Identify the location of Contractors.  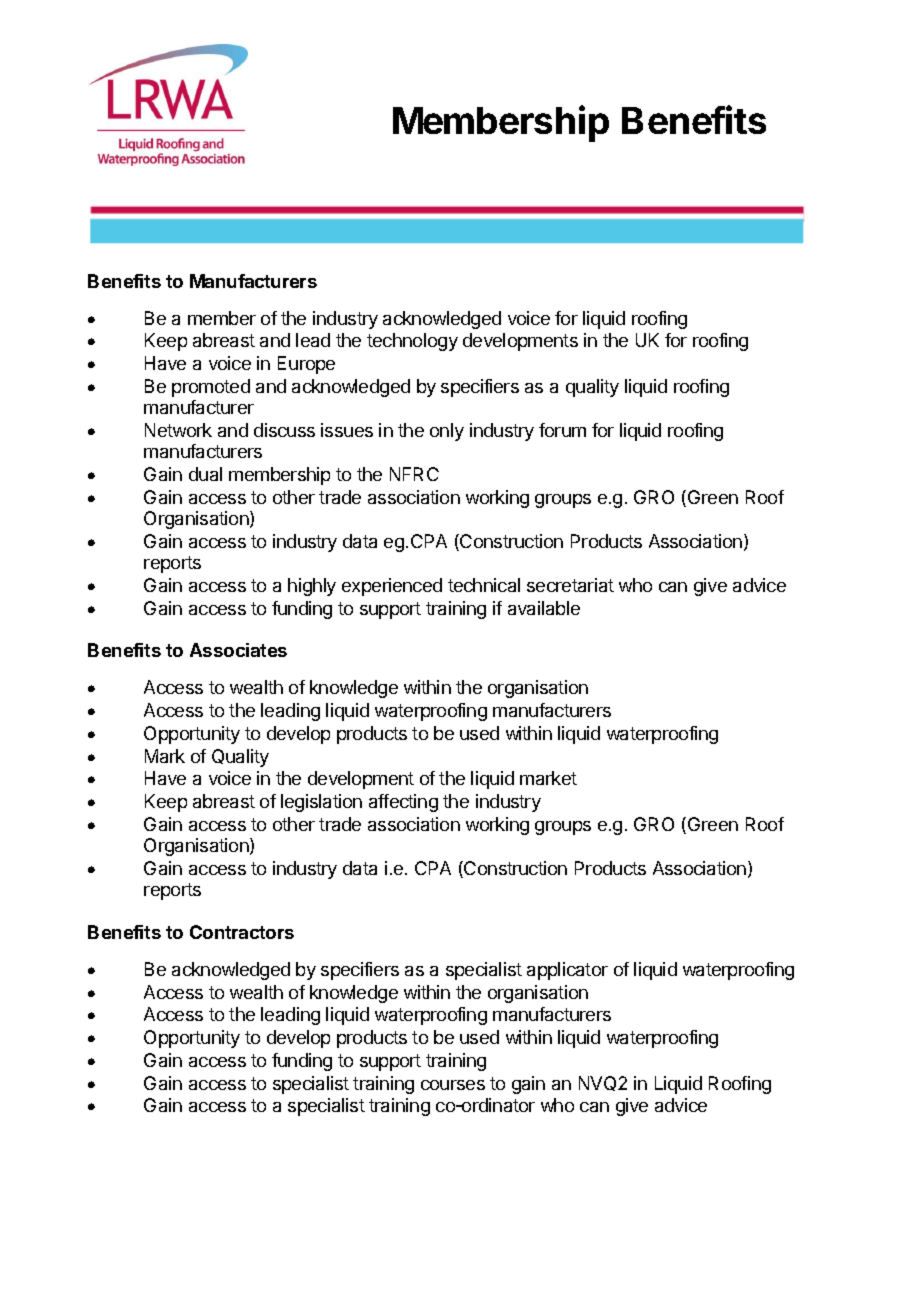
(242, 932).
